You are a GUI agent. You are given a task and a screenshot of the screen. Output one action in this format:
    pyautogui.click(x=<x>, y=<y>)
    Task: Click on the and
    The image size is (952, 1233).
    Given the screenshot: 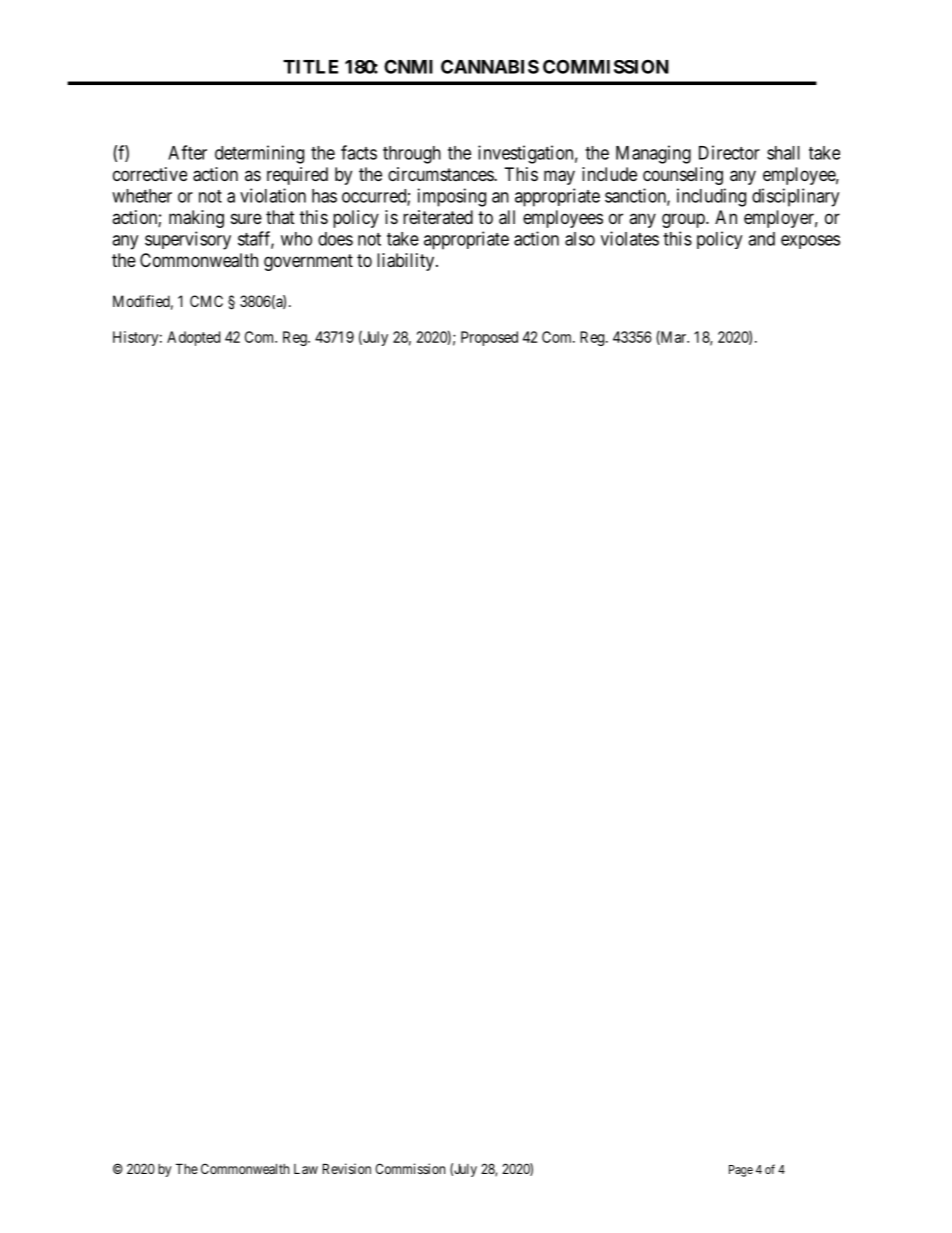 What is the action you would take?
    pyautogui.click(x=761, y=239)
